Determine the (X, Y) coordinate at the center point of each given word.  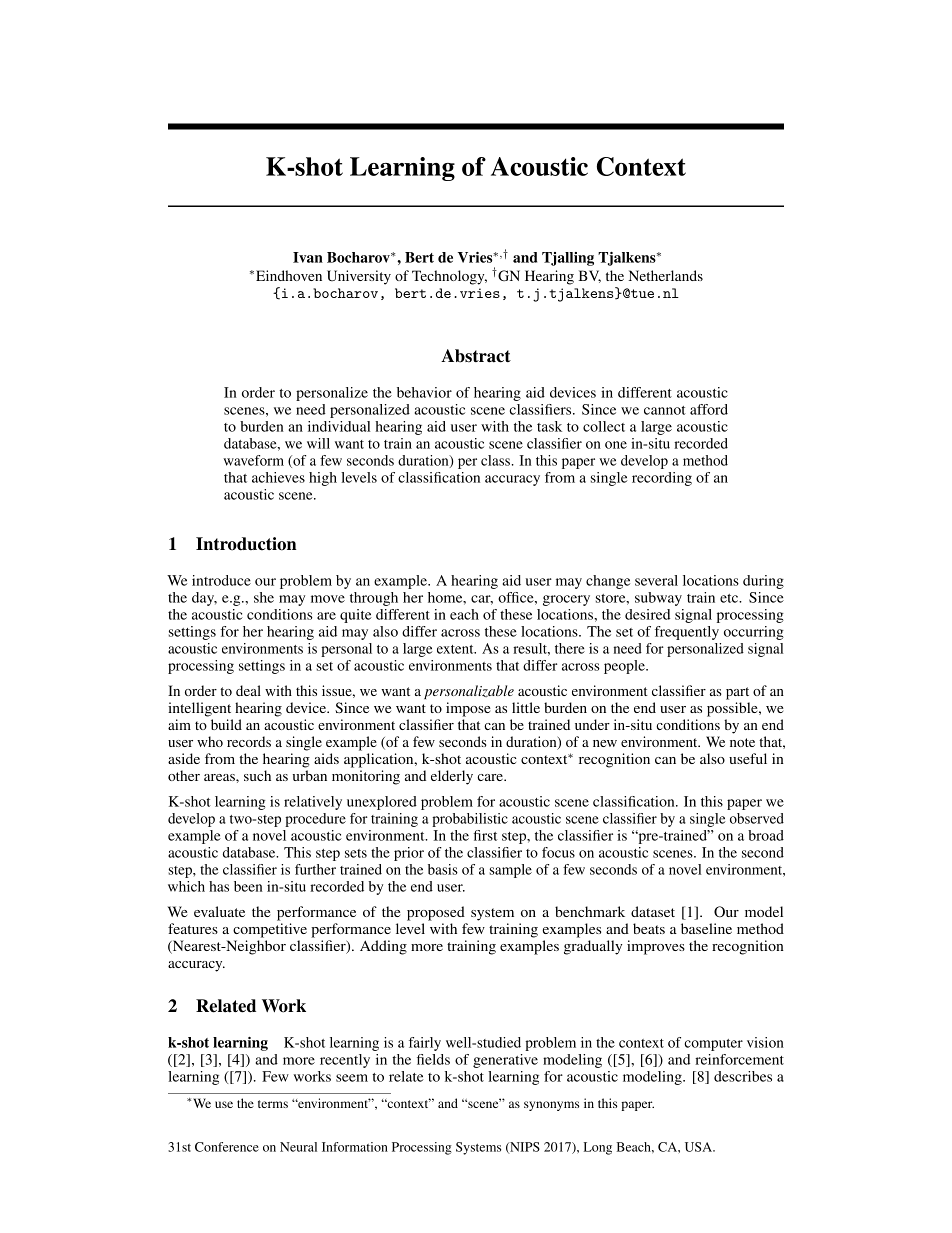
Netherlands (665, 275)
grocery (566, 600)
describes (743, 1076)
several (656, 580)
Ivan (308, 257)
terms (273, 1104)
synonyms (551, 1106)
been (248, 886)
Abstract (476, 356)
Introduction (246, 544)
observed (757, 818)
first (485, 835)
